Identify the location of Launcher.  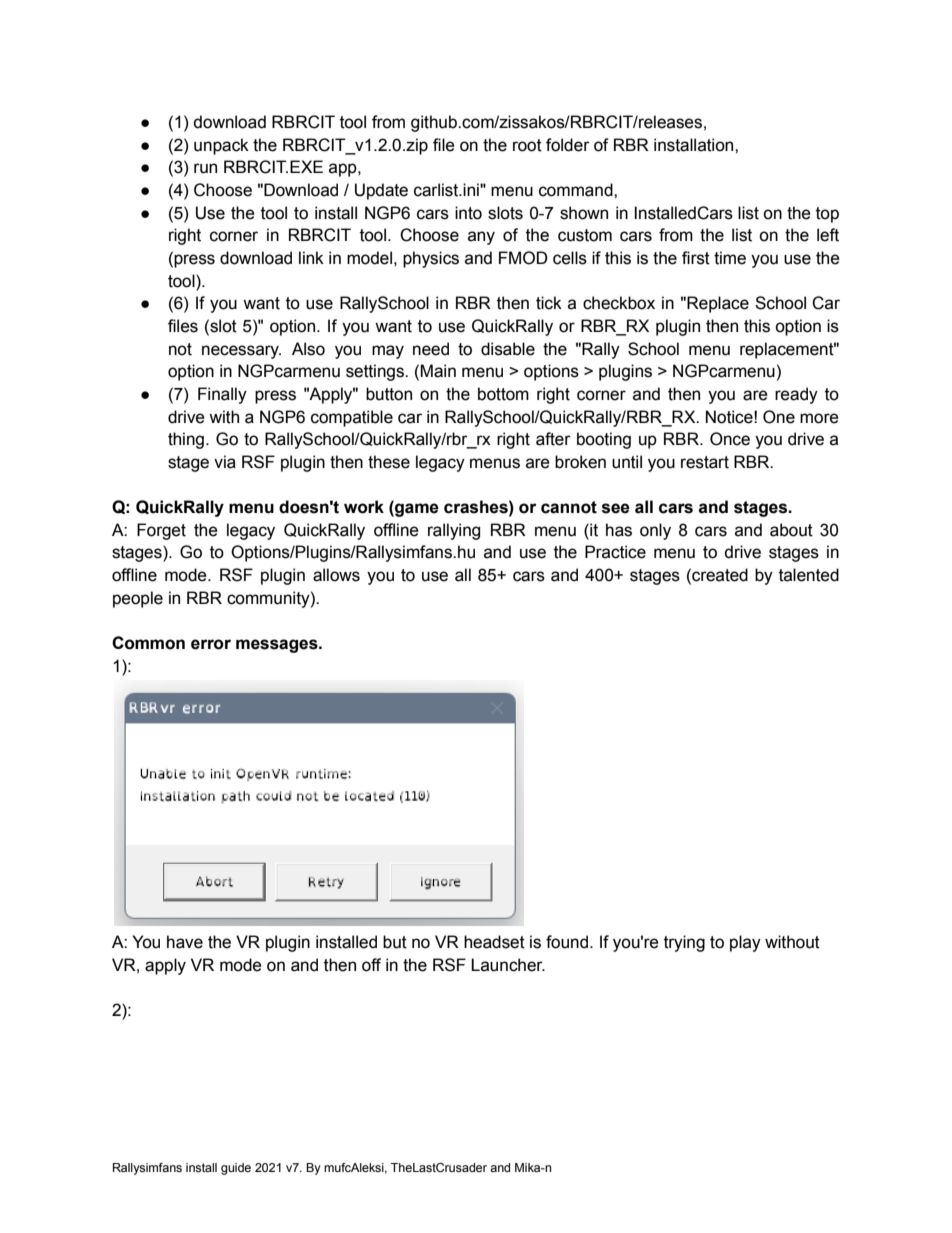
(508, 965).
